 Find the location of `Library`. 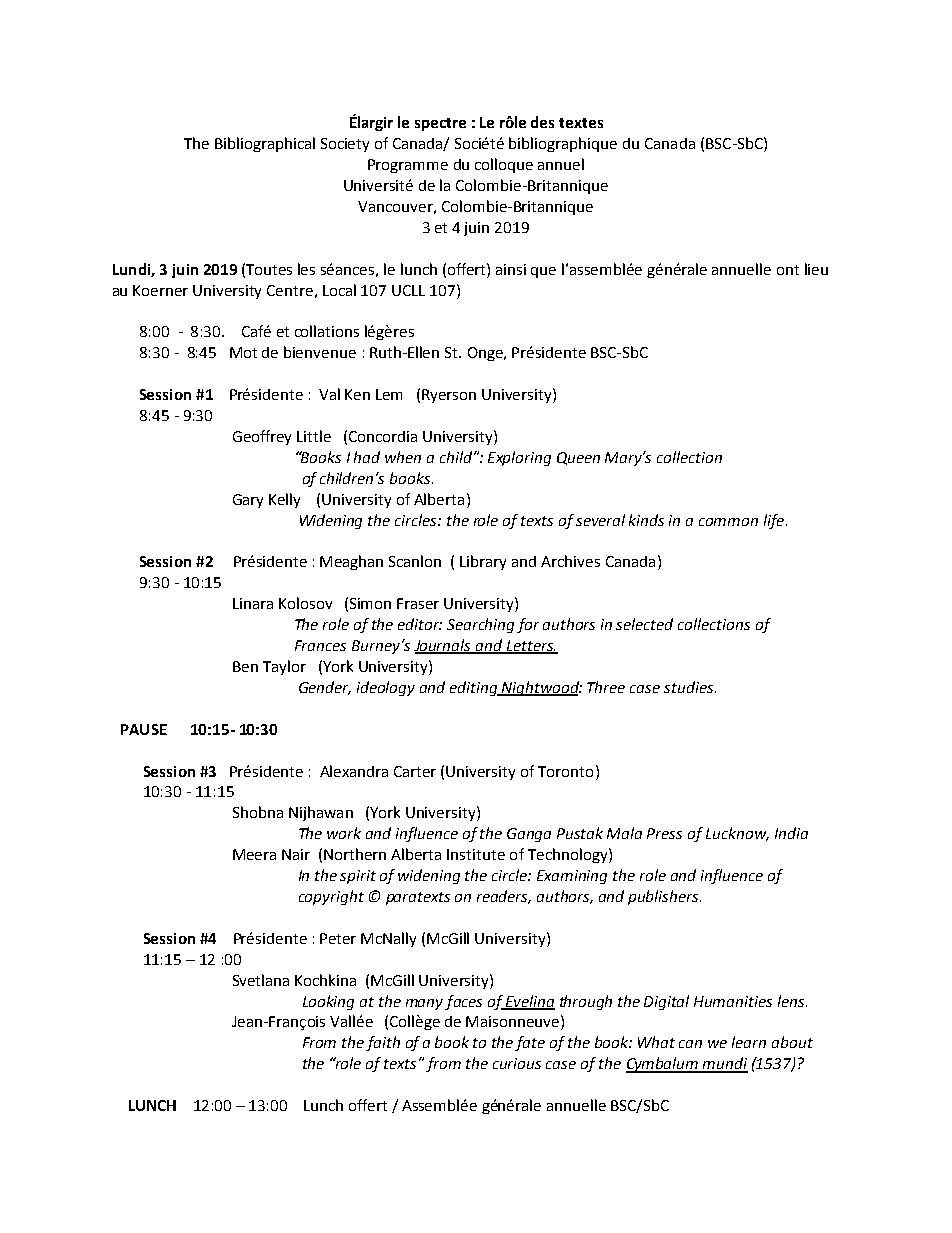

Library is located at coordinates (483, 562).
